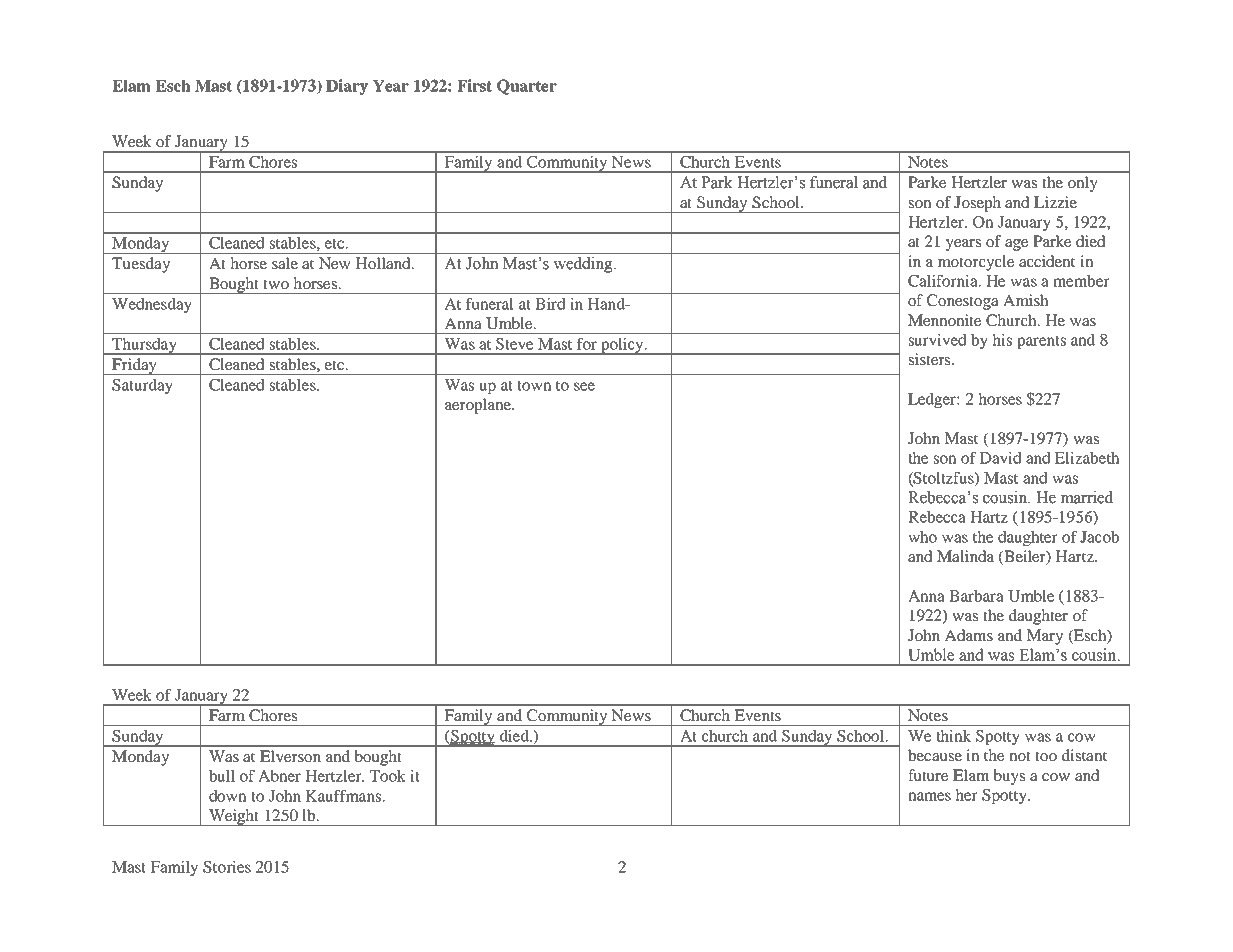 This screenshot has width=1233, height=952. I want to click on two, so click(276, 284).
